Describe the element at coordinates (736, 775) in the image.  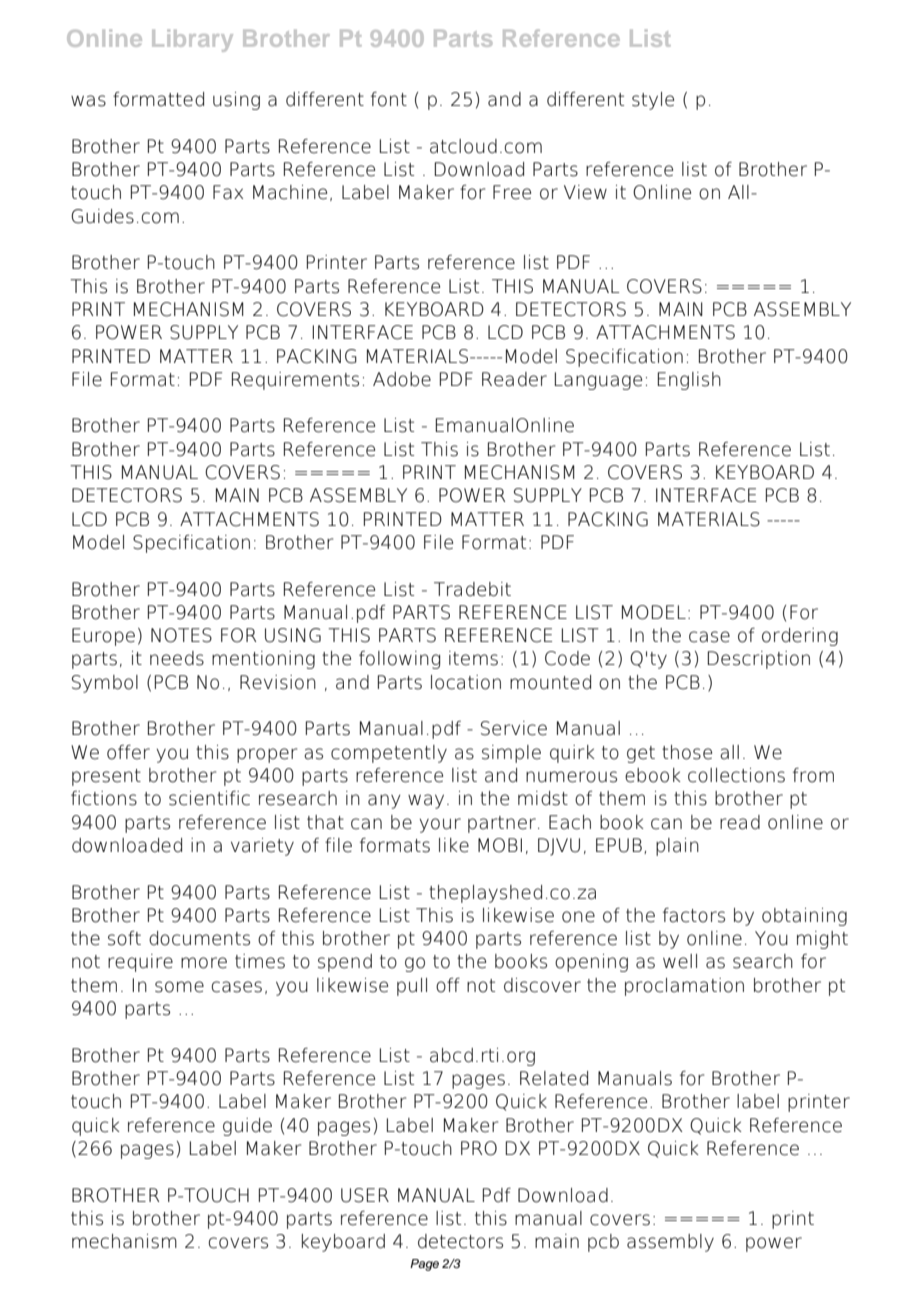
I see `collections` at that location.
